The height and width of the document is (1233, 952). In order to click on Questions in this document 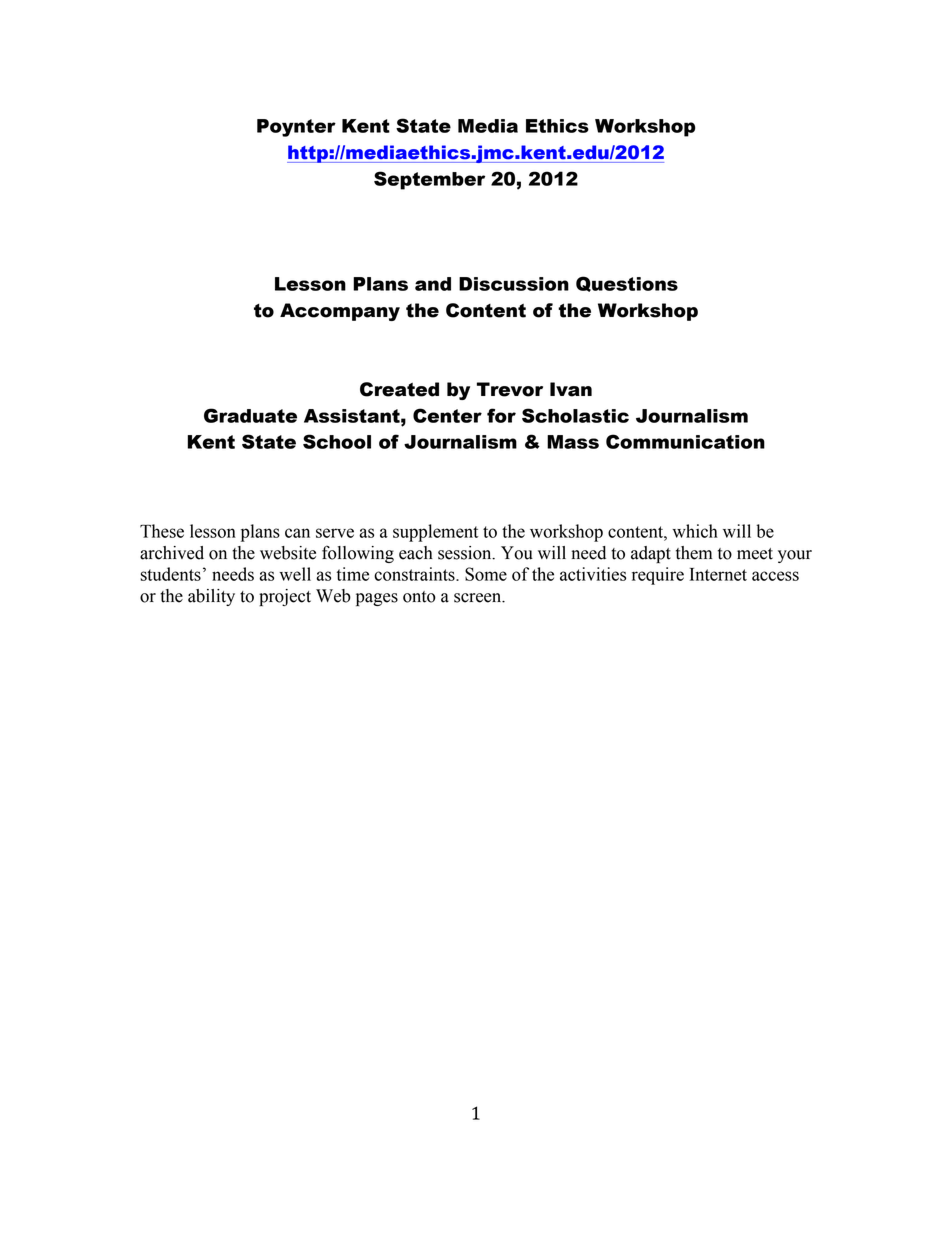, I will do `click(627, 284)`.
